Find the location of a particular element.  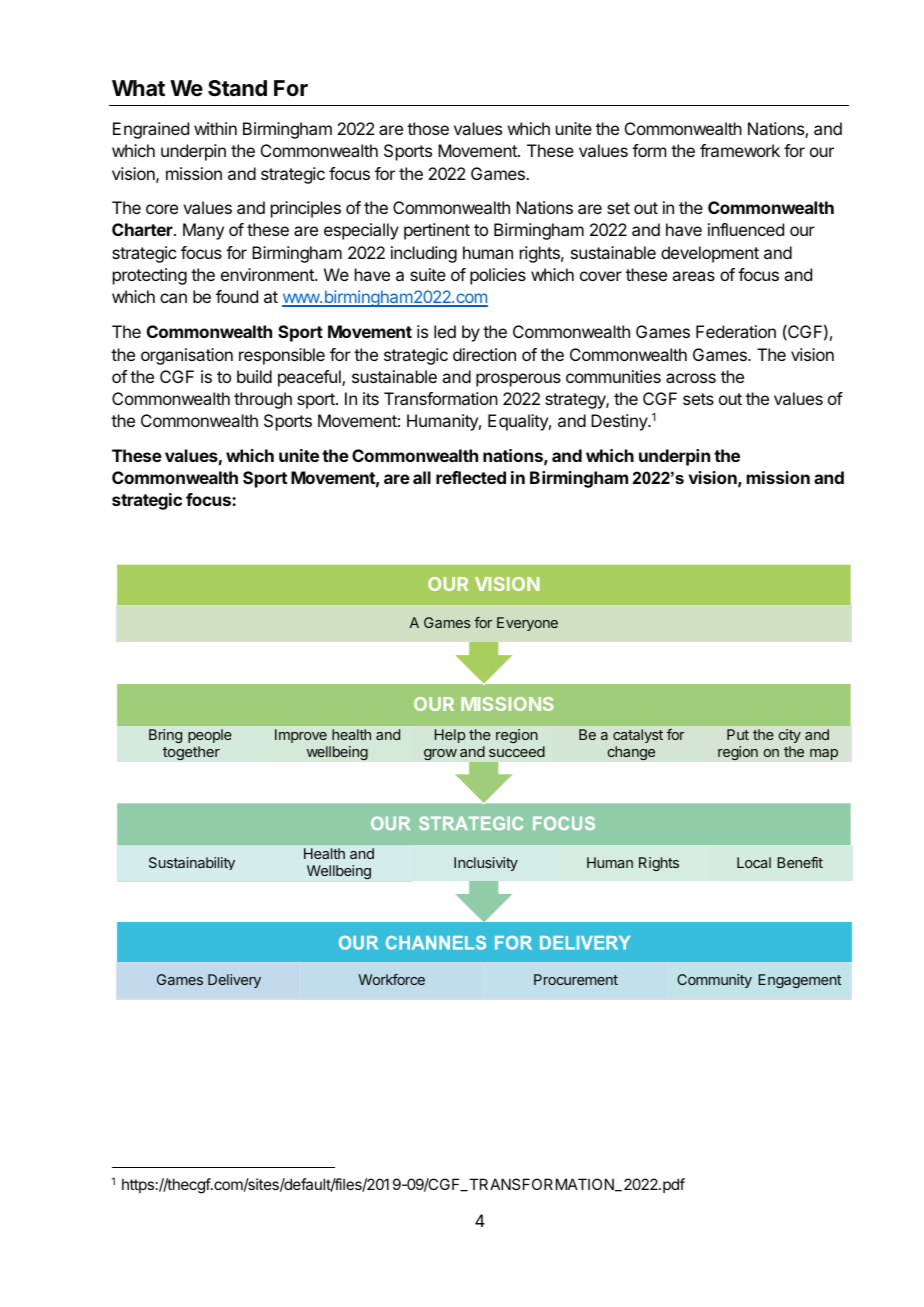

framework is located at coordinates (740, 150).
